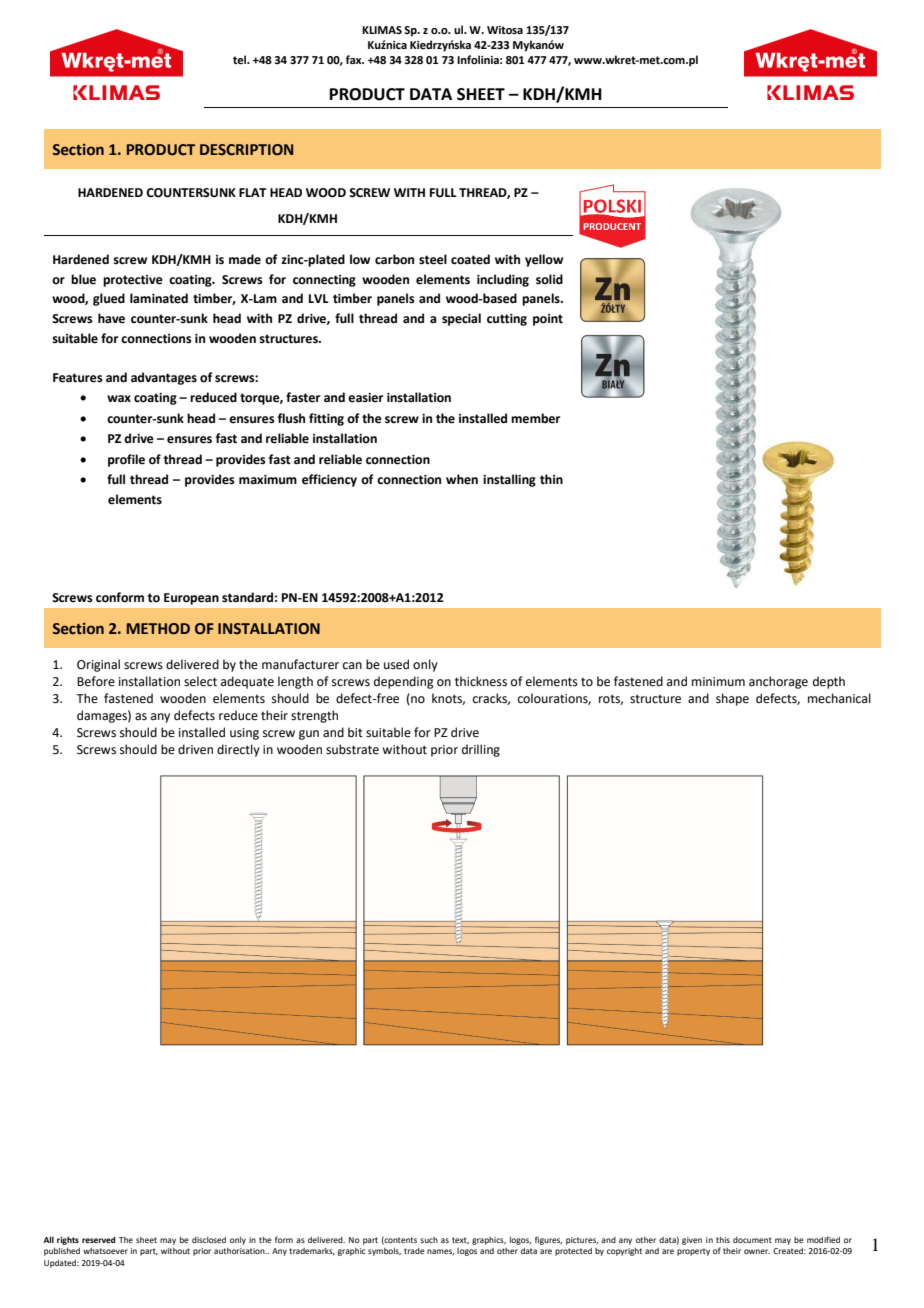  I want to click on select, so click(200, 681).
